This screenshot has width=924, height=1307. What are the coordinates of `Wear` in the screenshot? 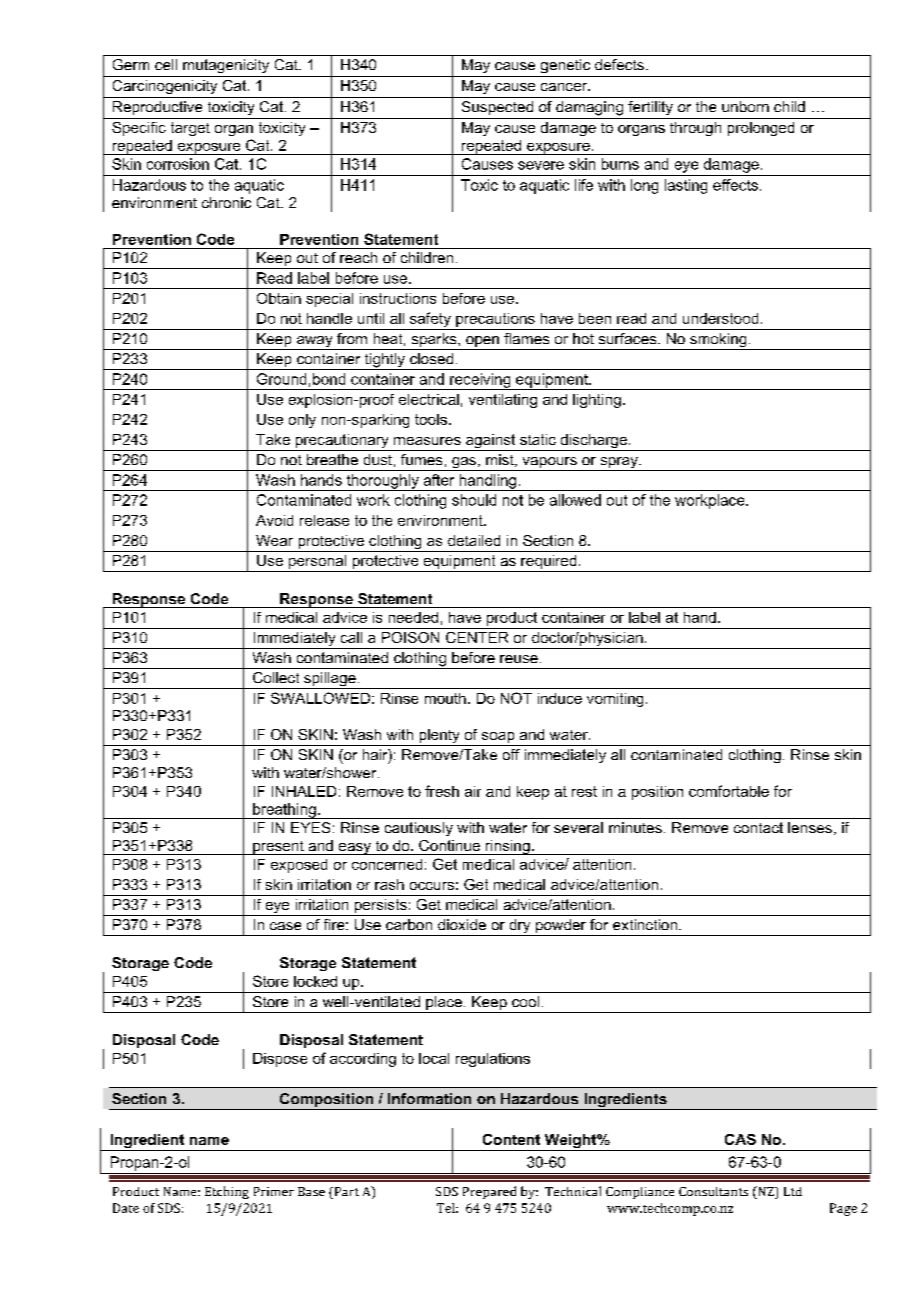 It's located at (274, 540).
